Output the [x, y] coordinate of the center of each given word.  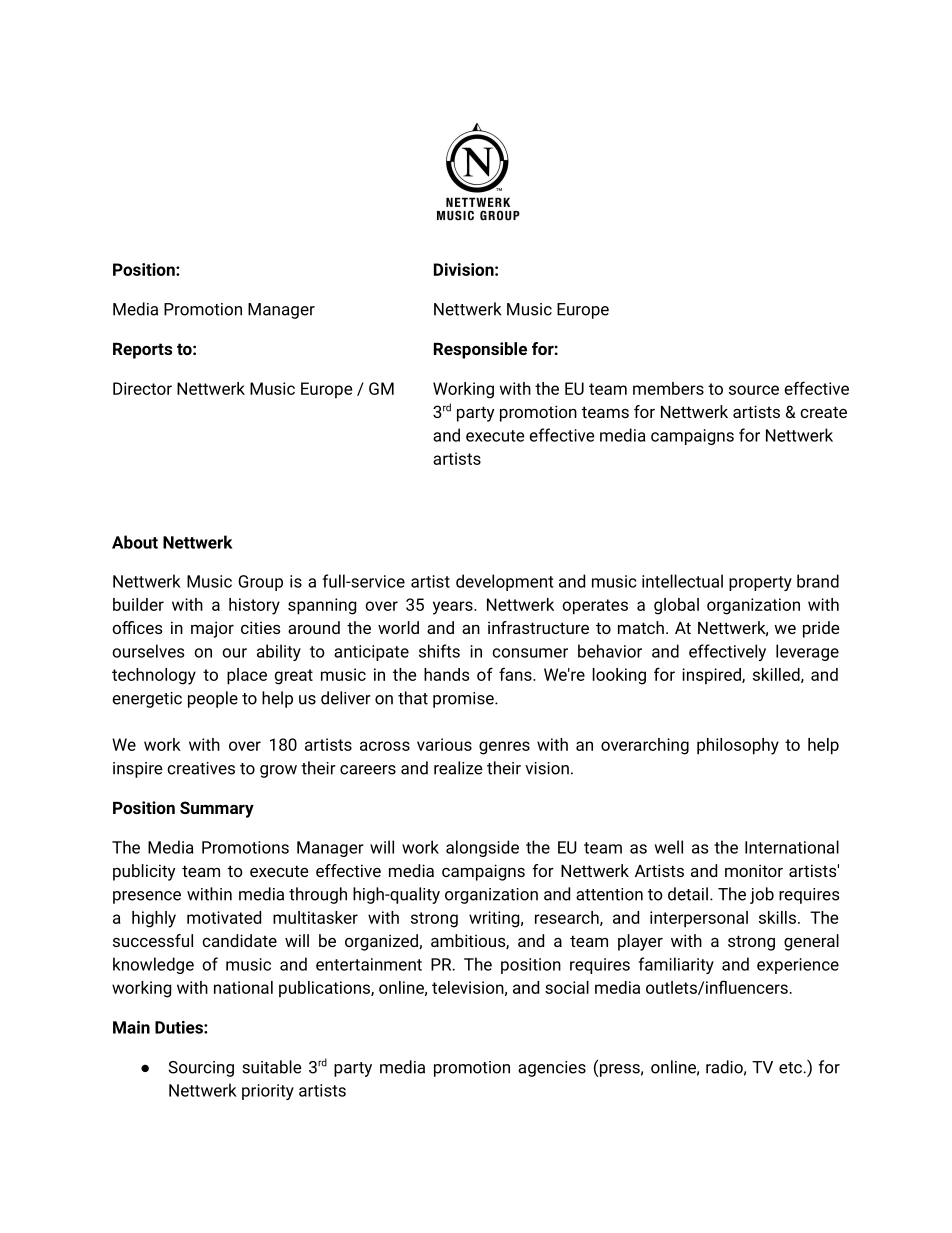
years [454, 608]
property [760, 583]
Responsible [480, 350]
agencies [552, 1069]
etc [791, 1068]
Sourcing [201, 1069]
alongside [482, 848]
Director [142, 388]
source [754, 390]
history [254, 606]
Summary [217, 809]
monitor [754, 870]
